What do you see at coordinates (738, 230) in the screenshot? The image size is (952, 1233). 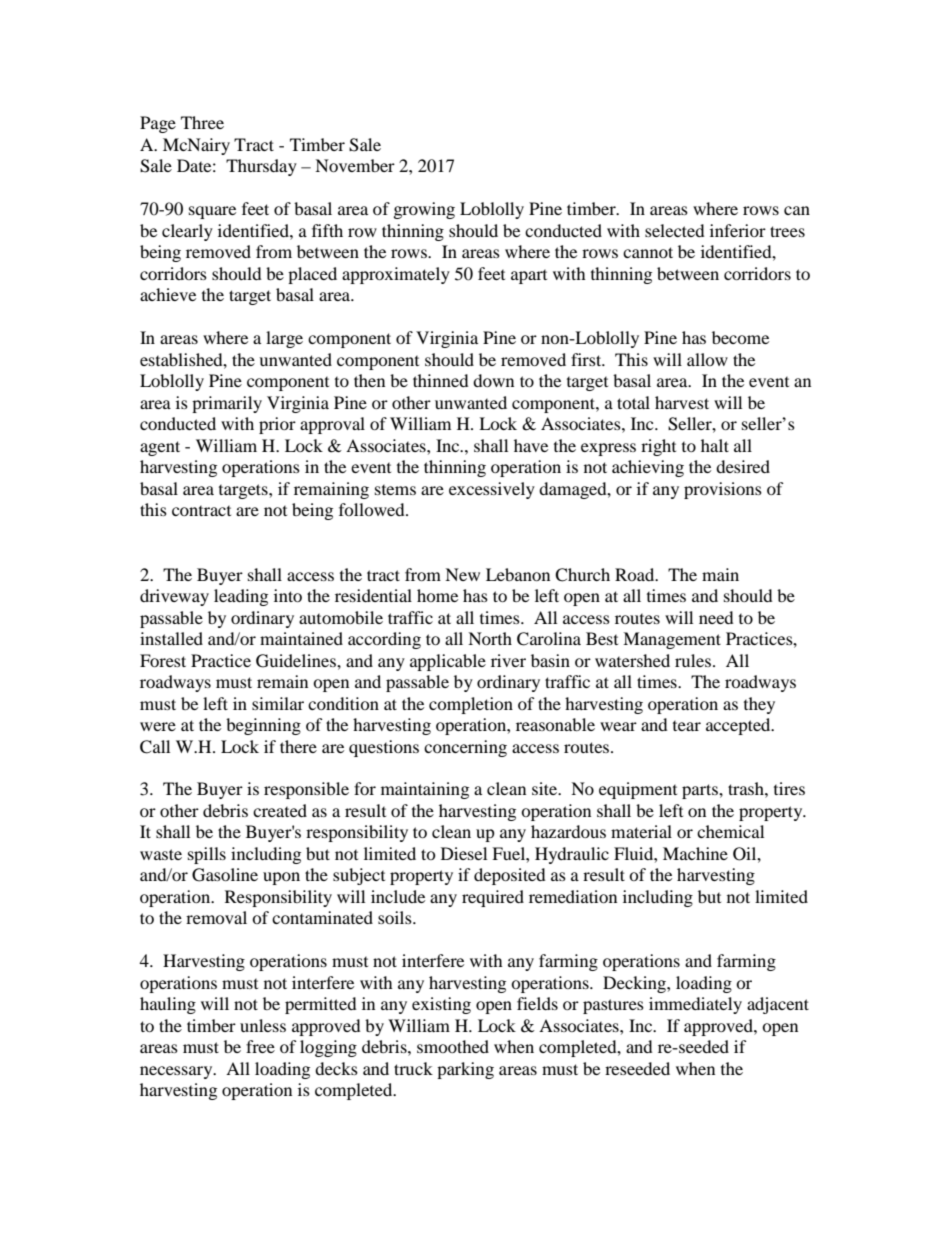 I see `inferior` at bounding box center [738, 230].
